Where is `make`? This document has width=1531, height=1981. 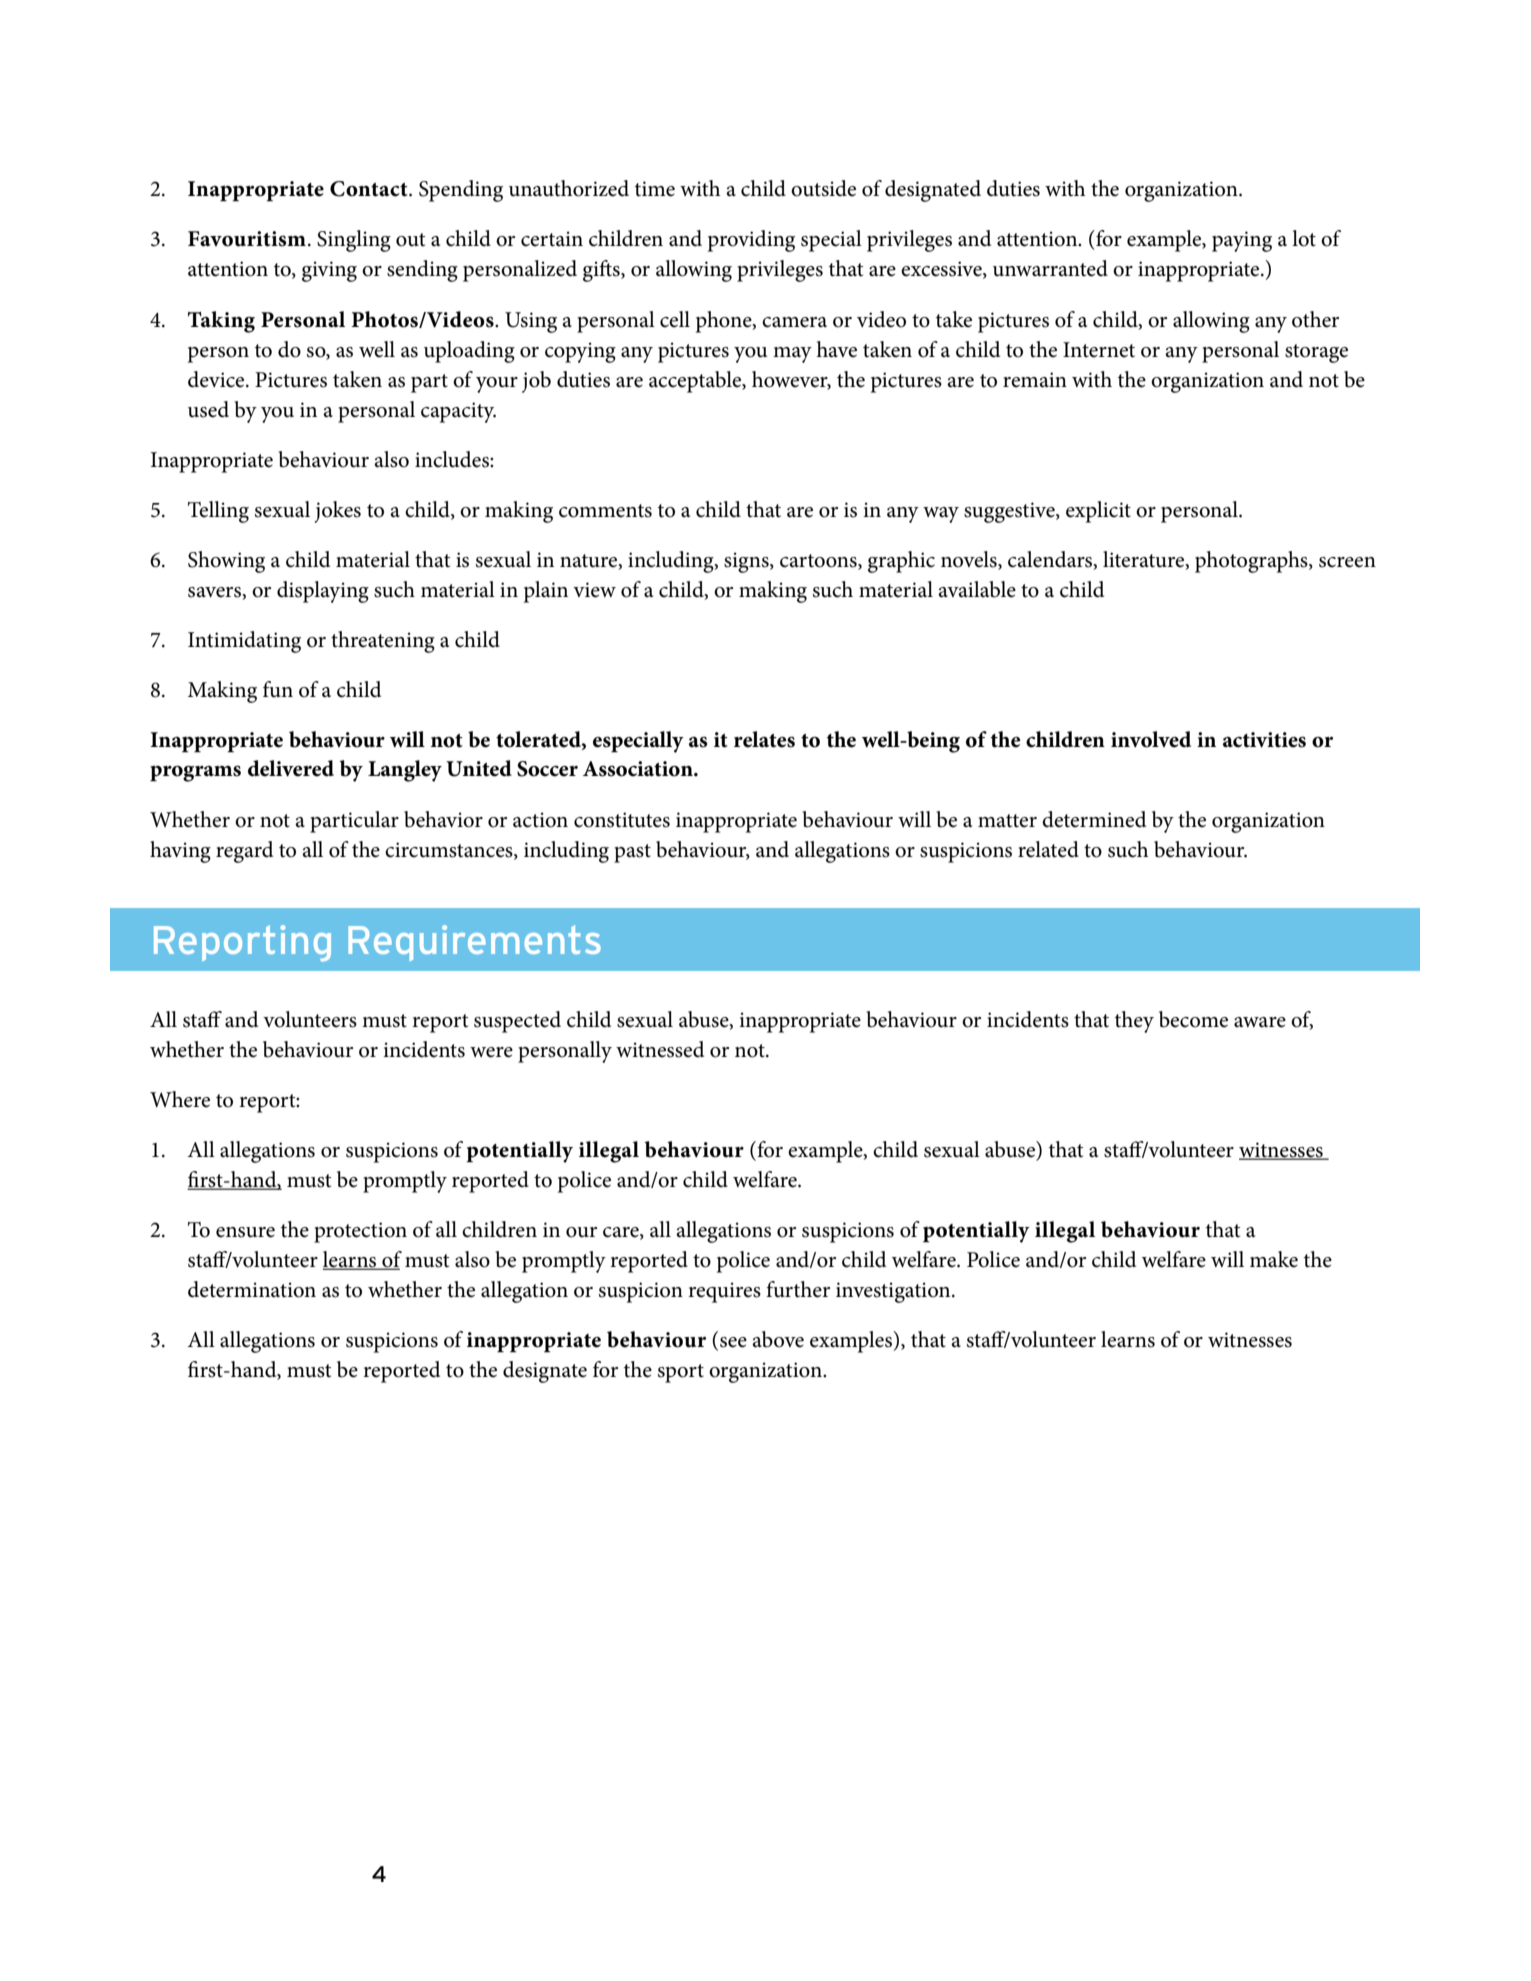
make is located at coordinates (1274, 1259).
